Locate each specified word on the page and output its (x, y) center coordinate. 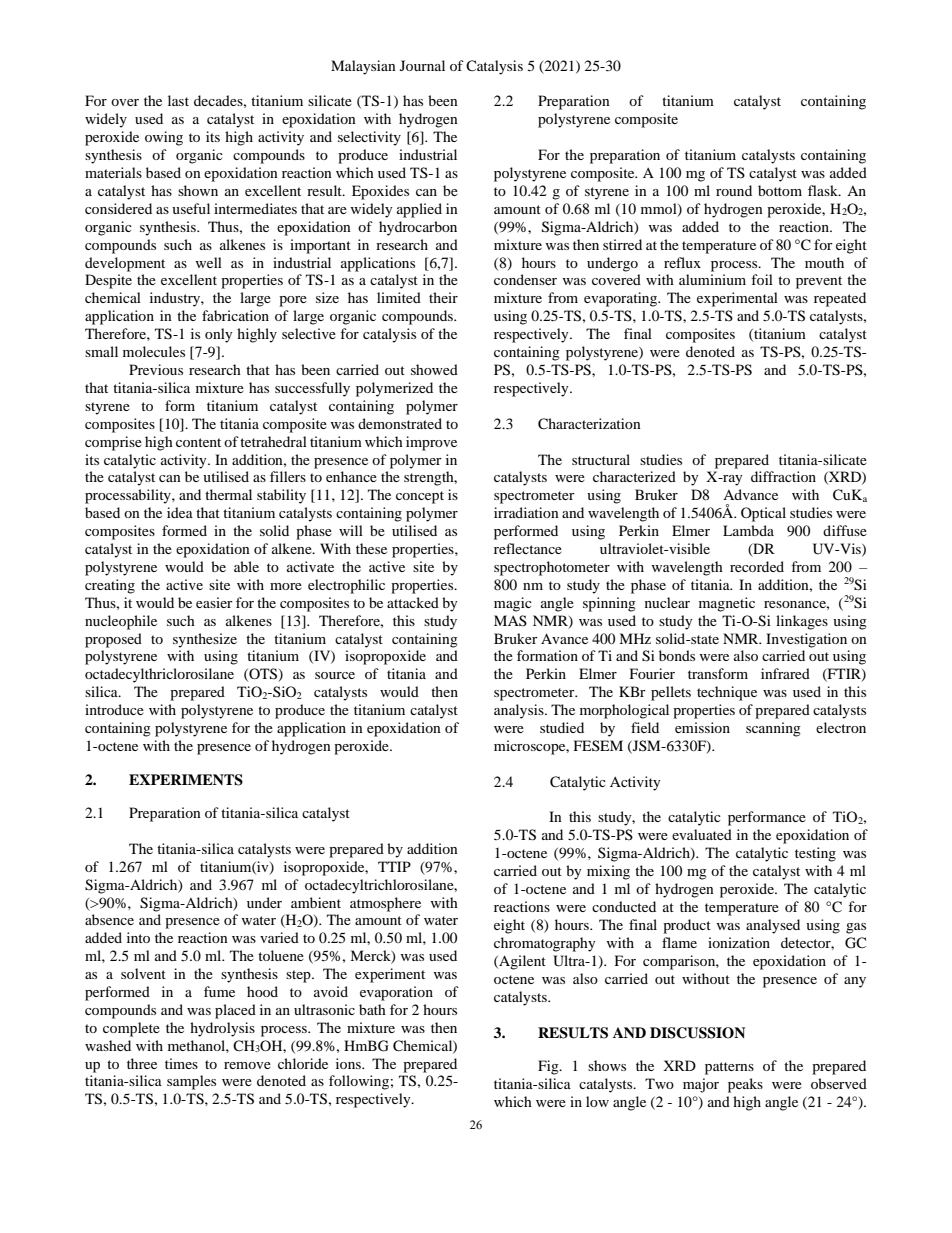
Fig (549, 1067)
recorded (757, 566)
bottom (780, 190)
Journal (422, 65)
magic (513, 604)
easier (214, 602)
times (181, 1063)
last (178, 100)
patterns (729, 1068)
